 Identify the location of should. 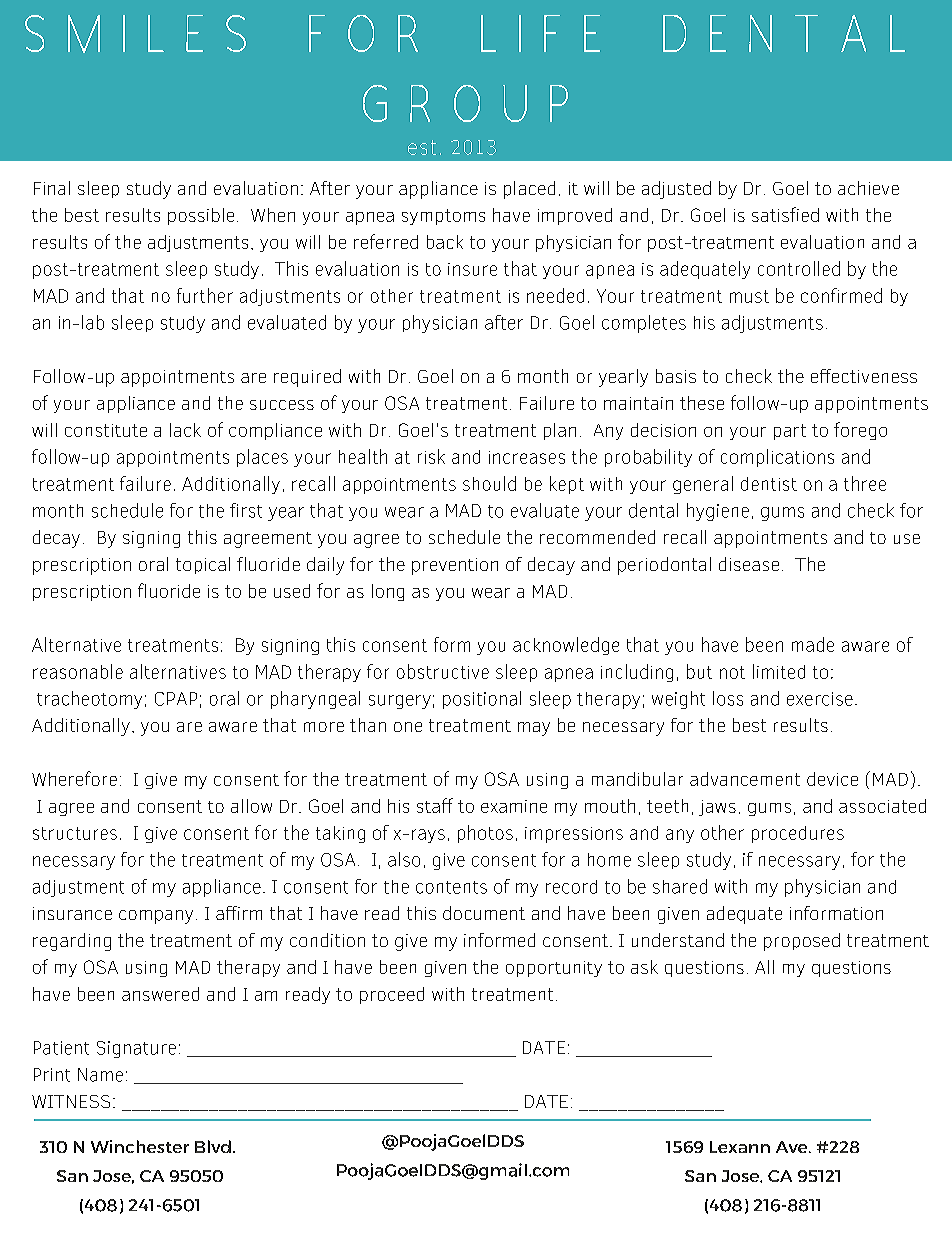
(489, 483).
